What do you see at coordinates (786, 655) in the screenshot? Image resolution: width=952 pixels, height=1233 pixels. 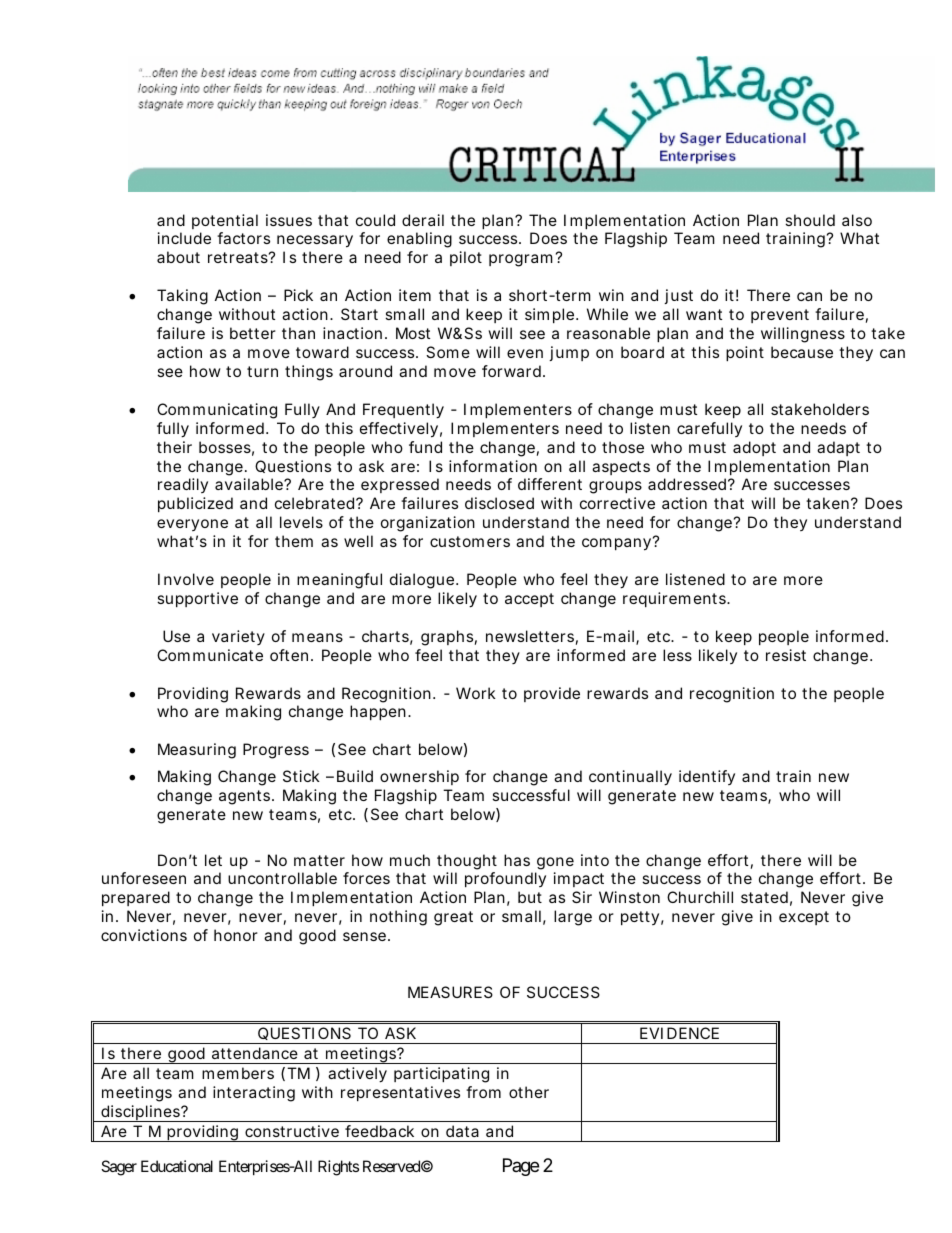 I see `resist` at bounding box center [786, 655].
